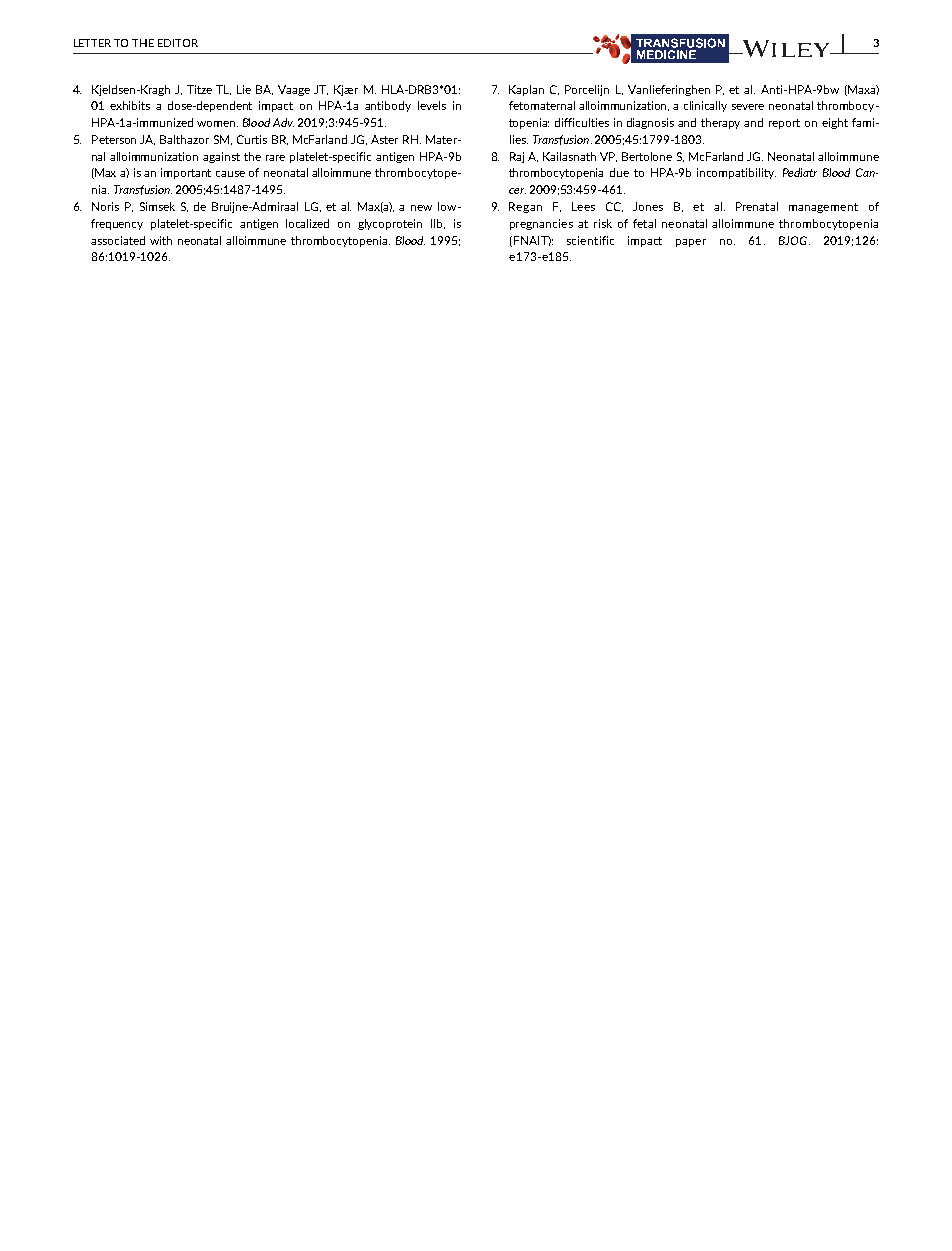  What do you see at coordinates (384, 139) in the screenshot?
I see `Aster` at bounding box center [384, 139].
